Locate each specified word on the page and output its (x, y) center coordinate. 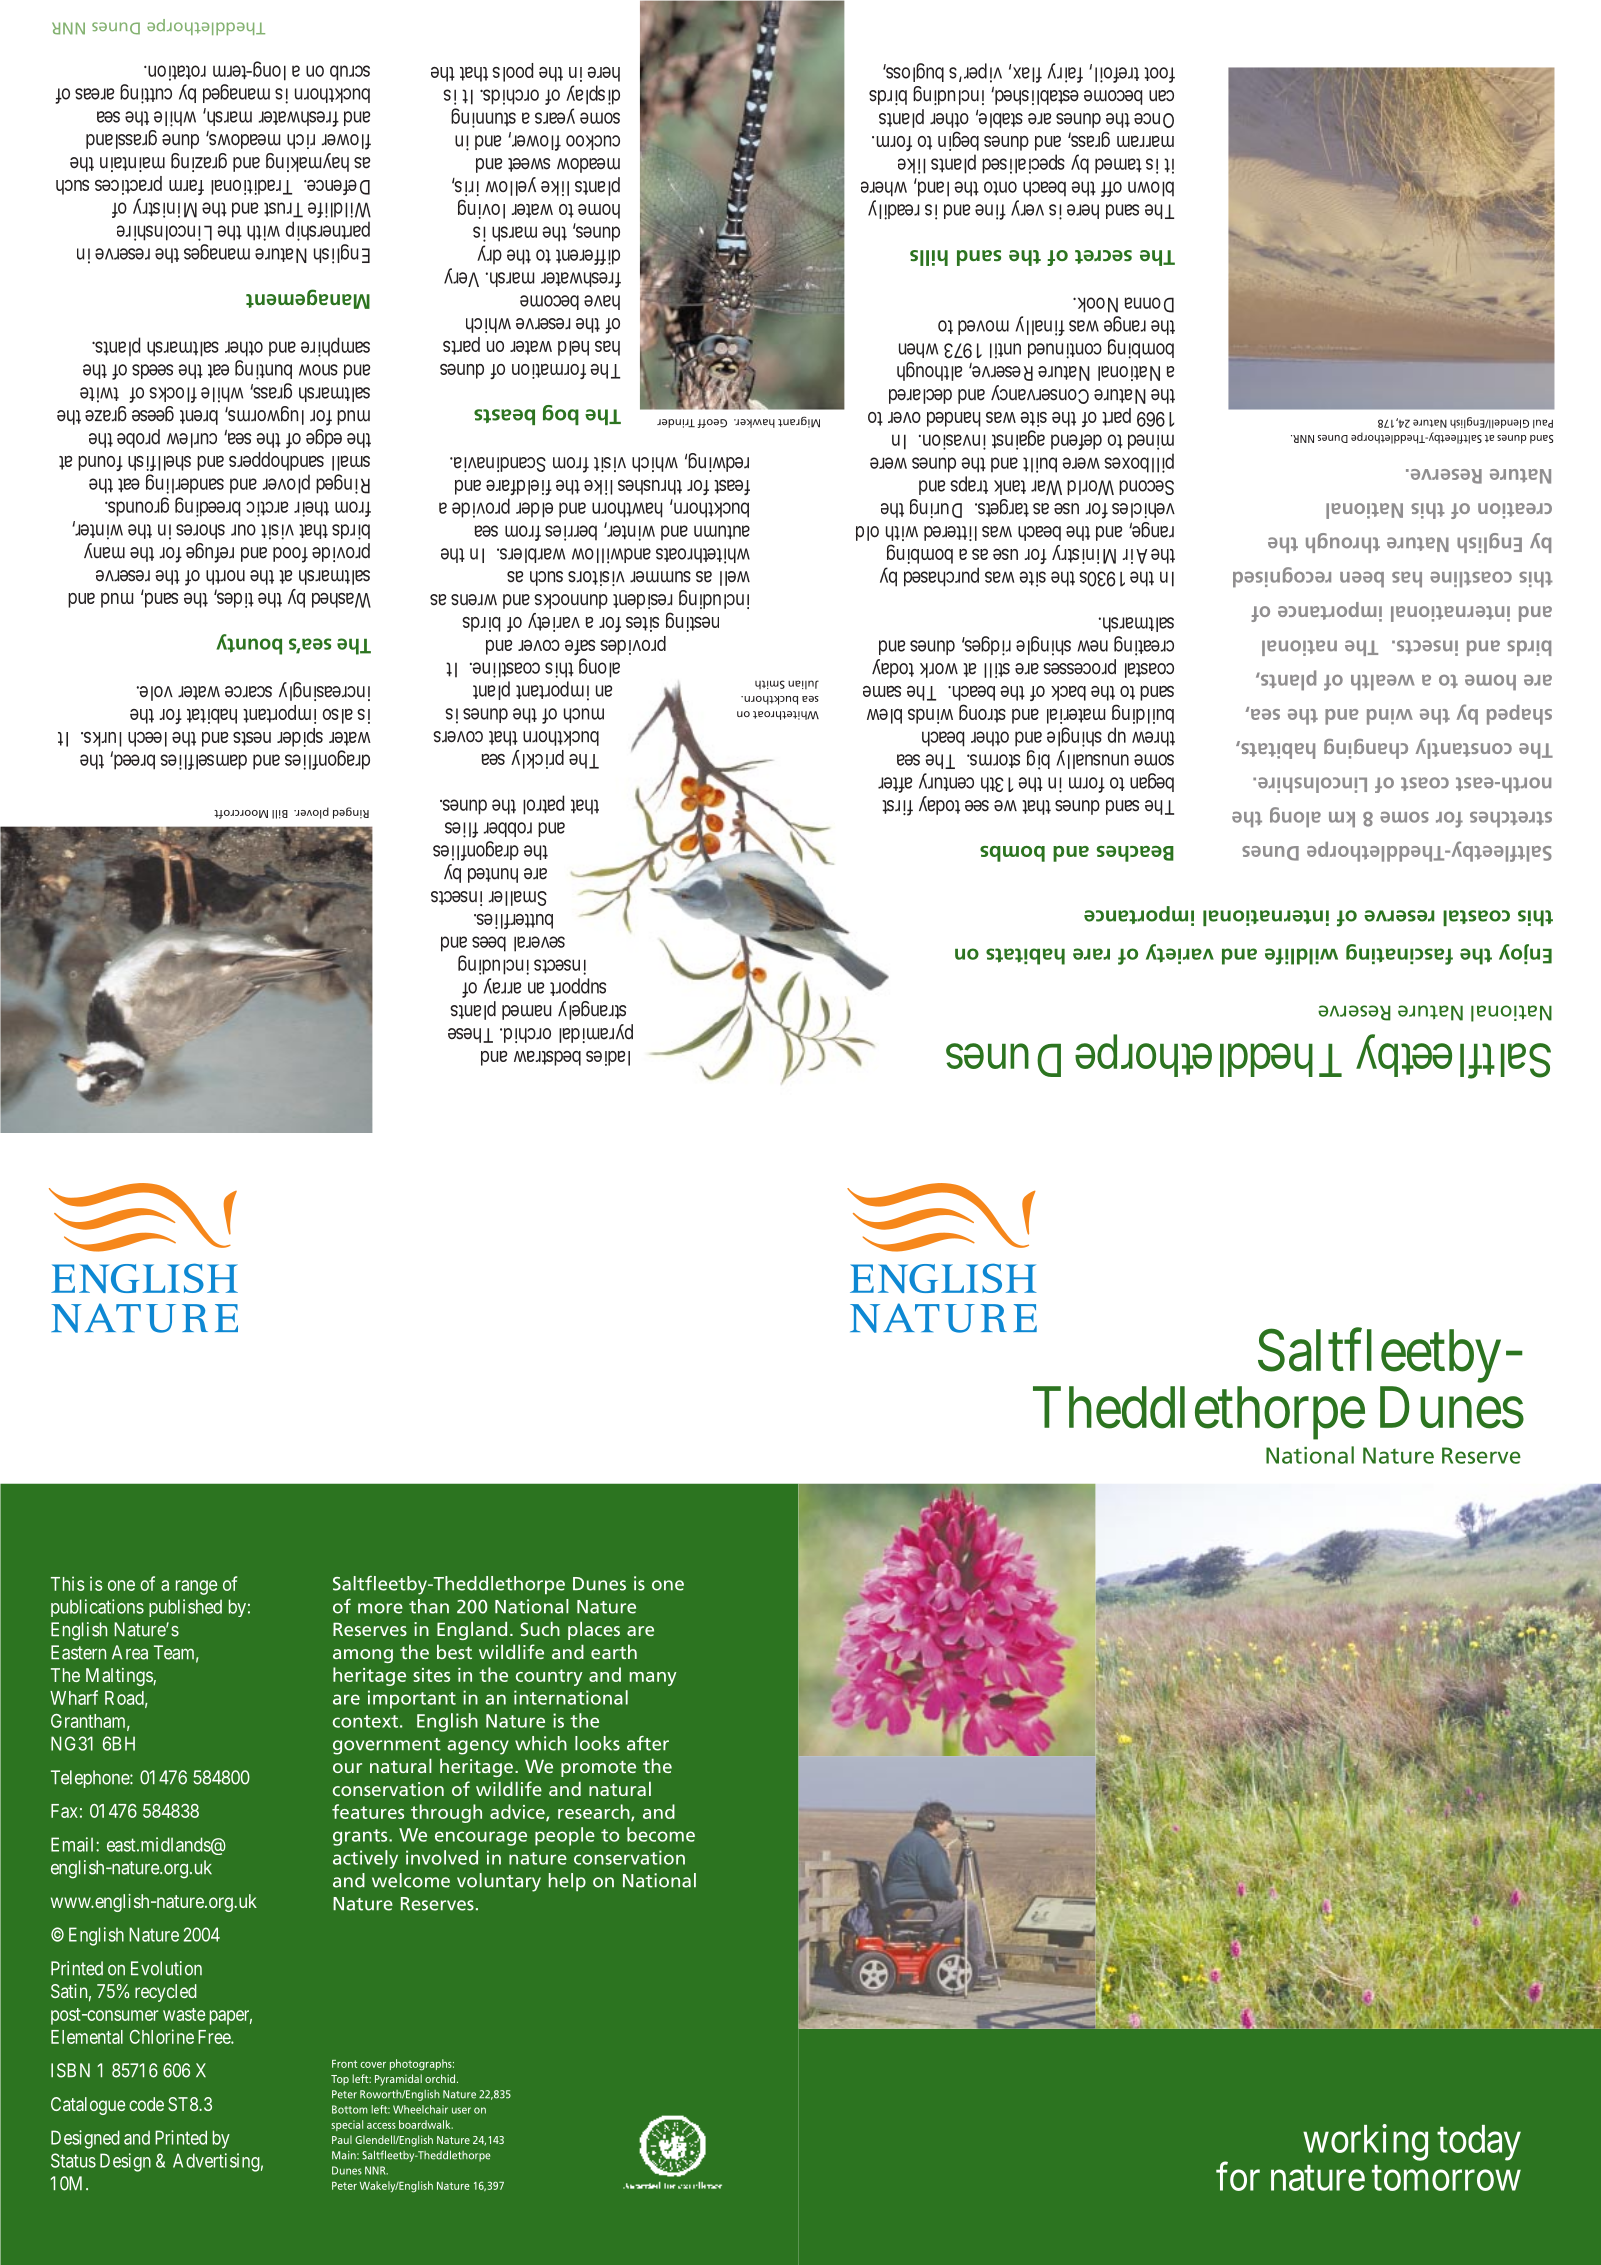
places (594, 1630)
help (567, 1882)
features (368, 1811)
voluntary (499, 1882)
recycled (166, 1993)
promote (598, 1769)
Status (73, 2160)
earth (614, 1651)
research (595, 1812)
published (185, 1608)
